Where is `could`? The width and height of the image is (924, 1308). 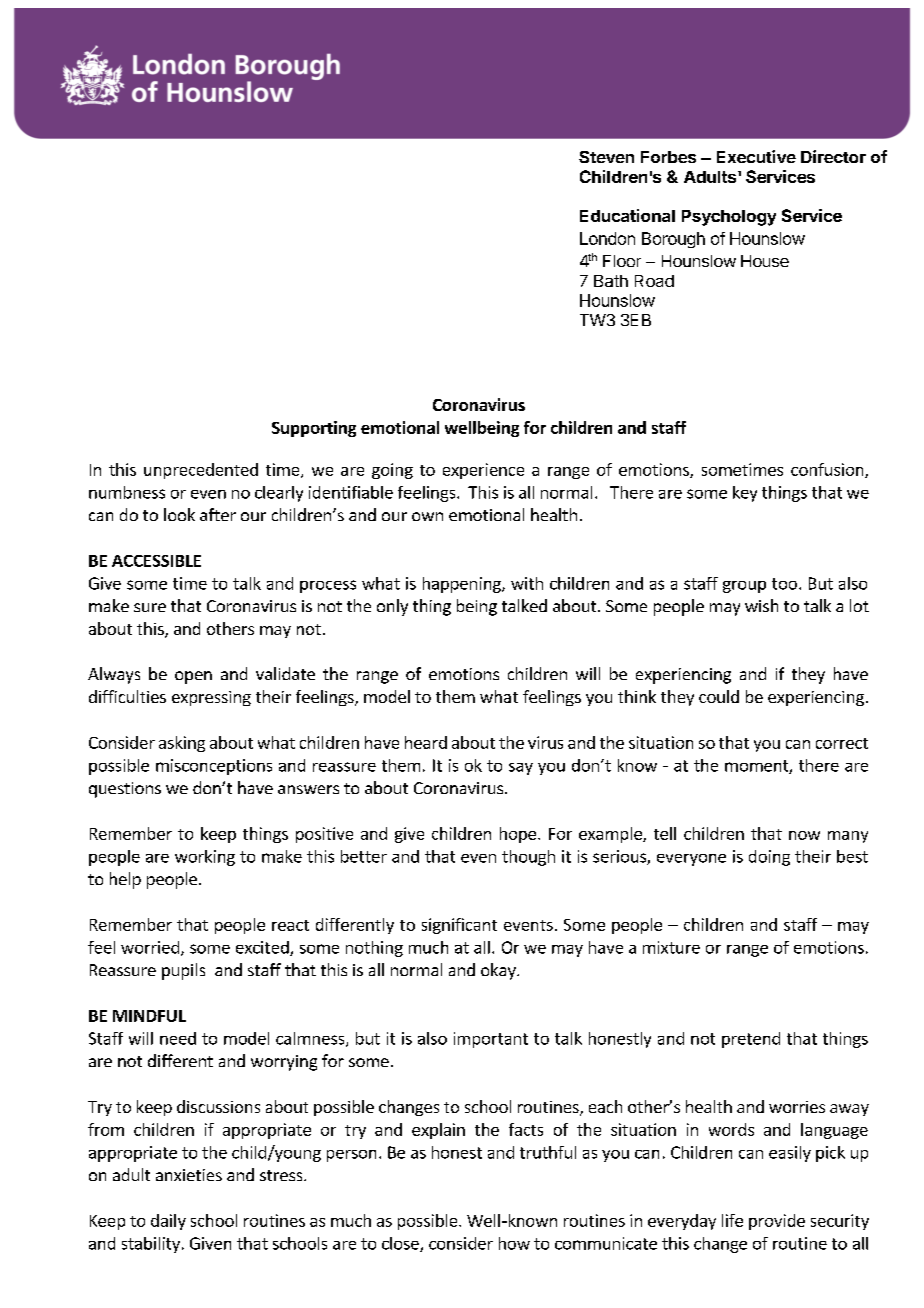
could is located at coordinates (719, 696).
